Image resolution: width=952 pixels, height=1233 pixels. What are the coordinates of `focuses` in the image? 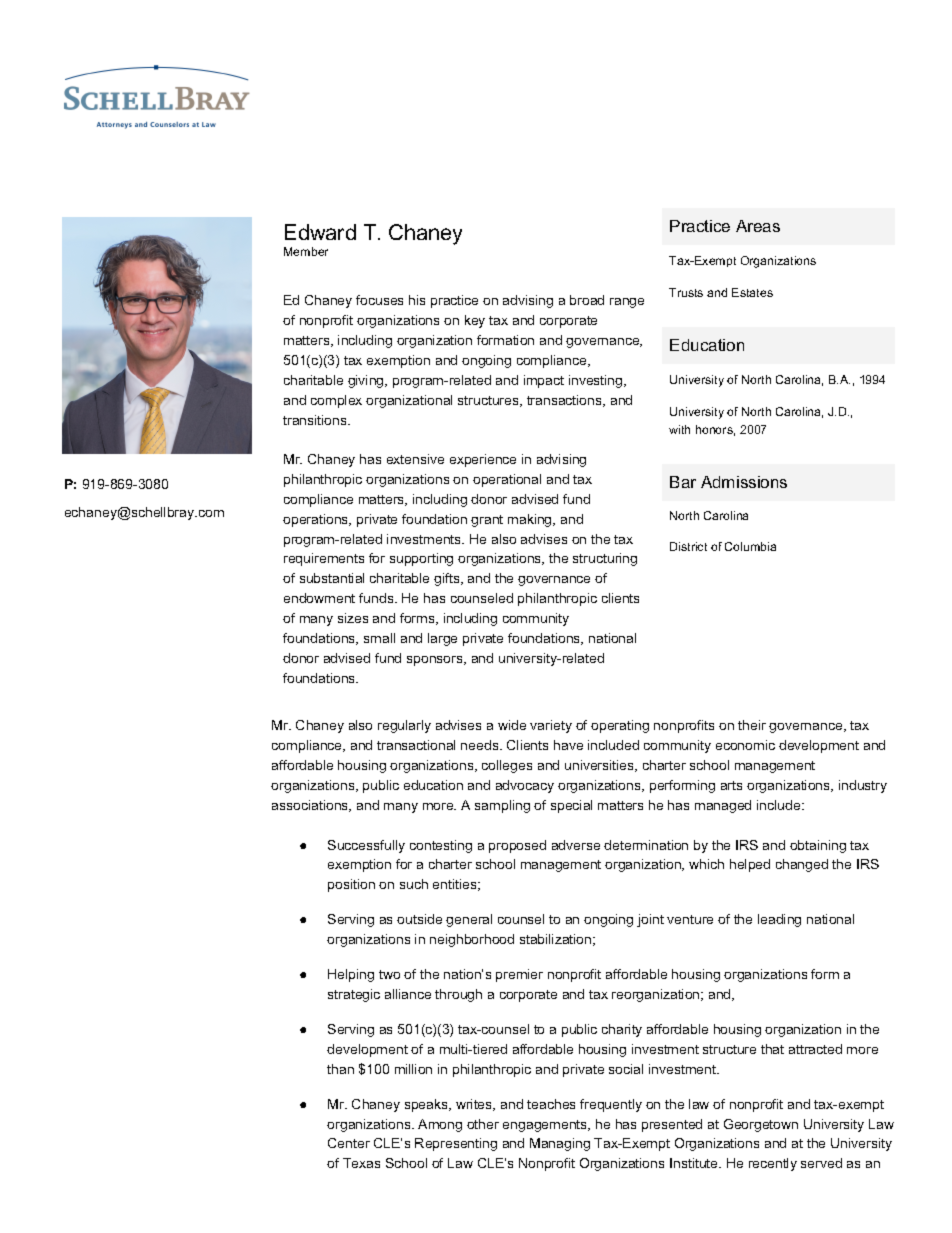 It's located at (379, 300).
